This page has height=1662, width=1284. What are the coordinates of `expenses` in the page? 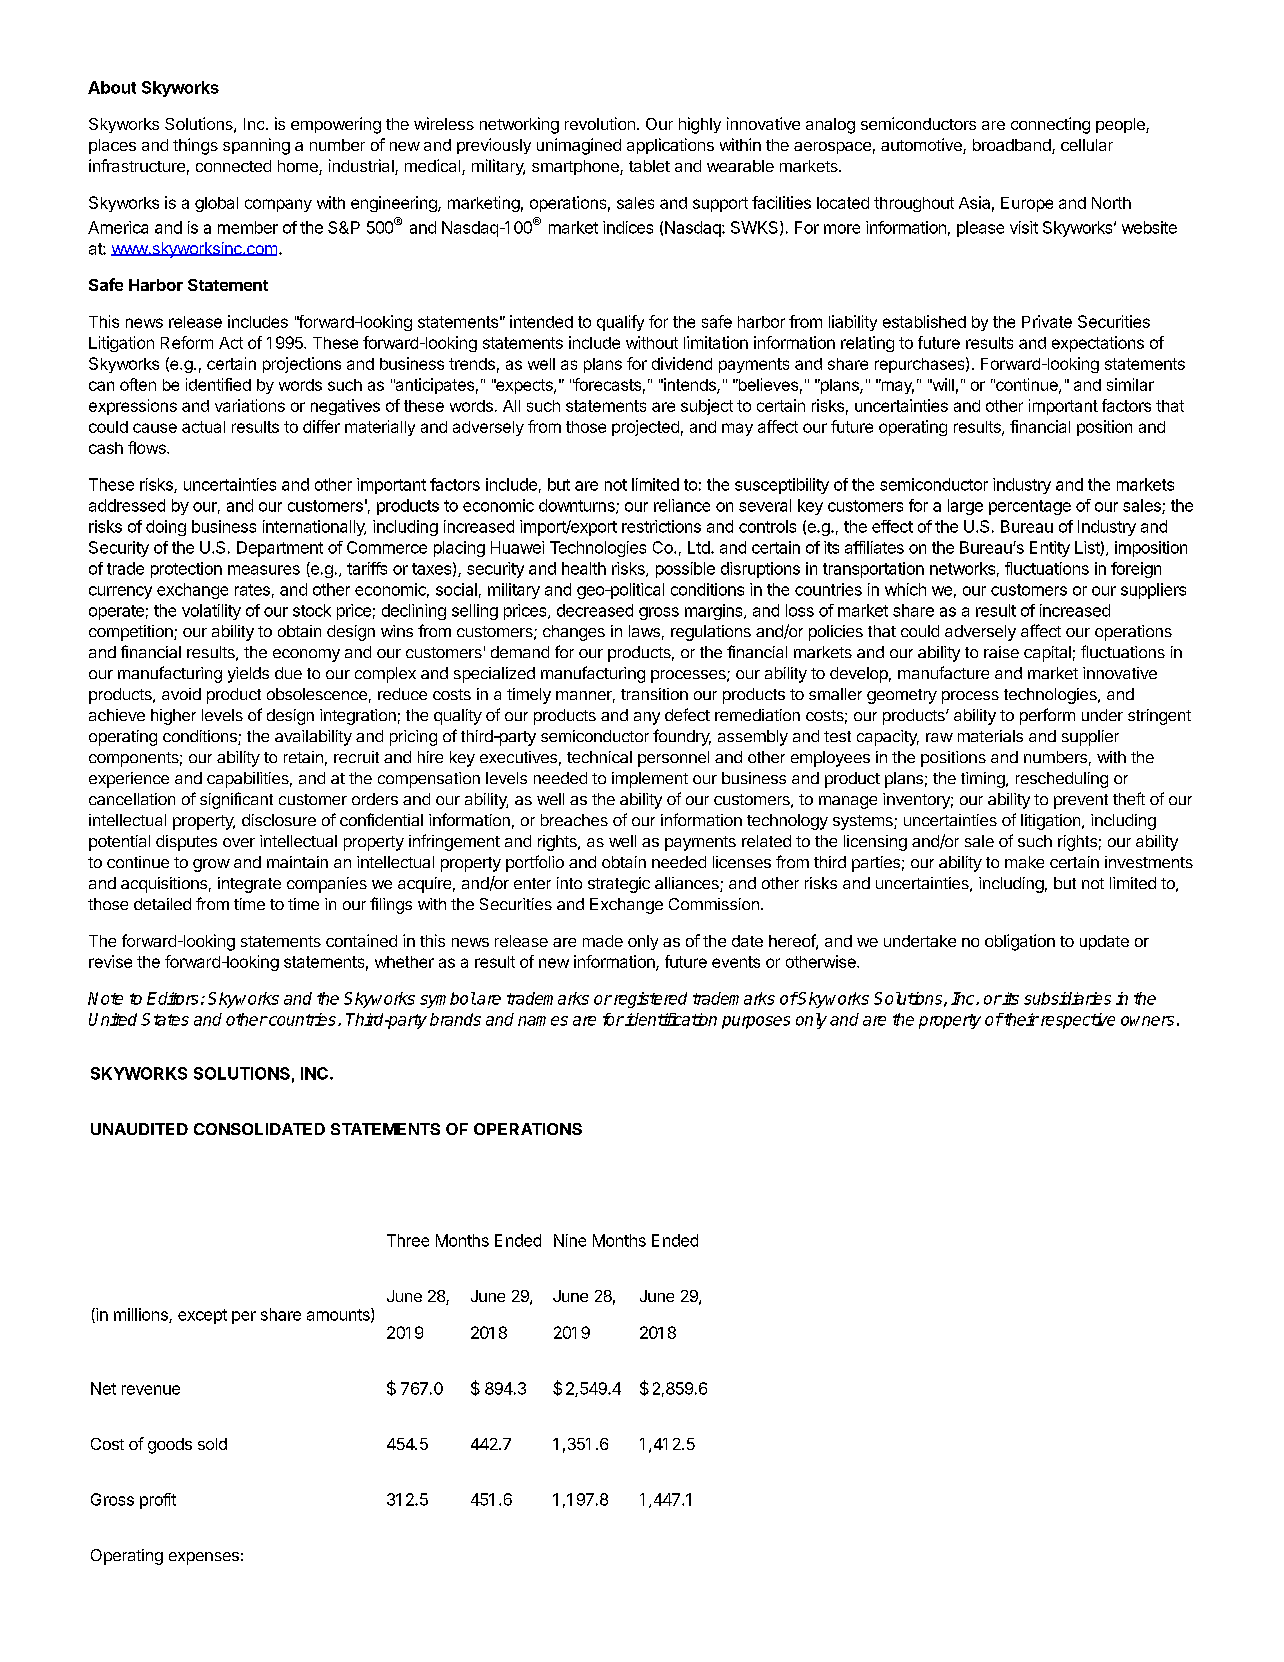 It's located at (204, 1558).
